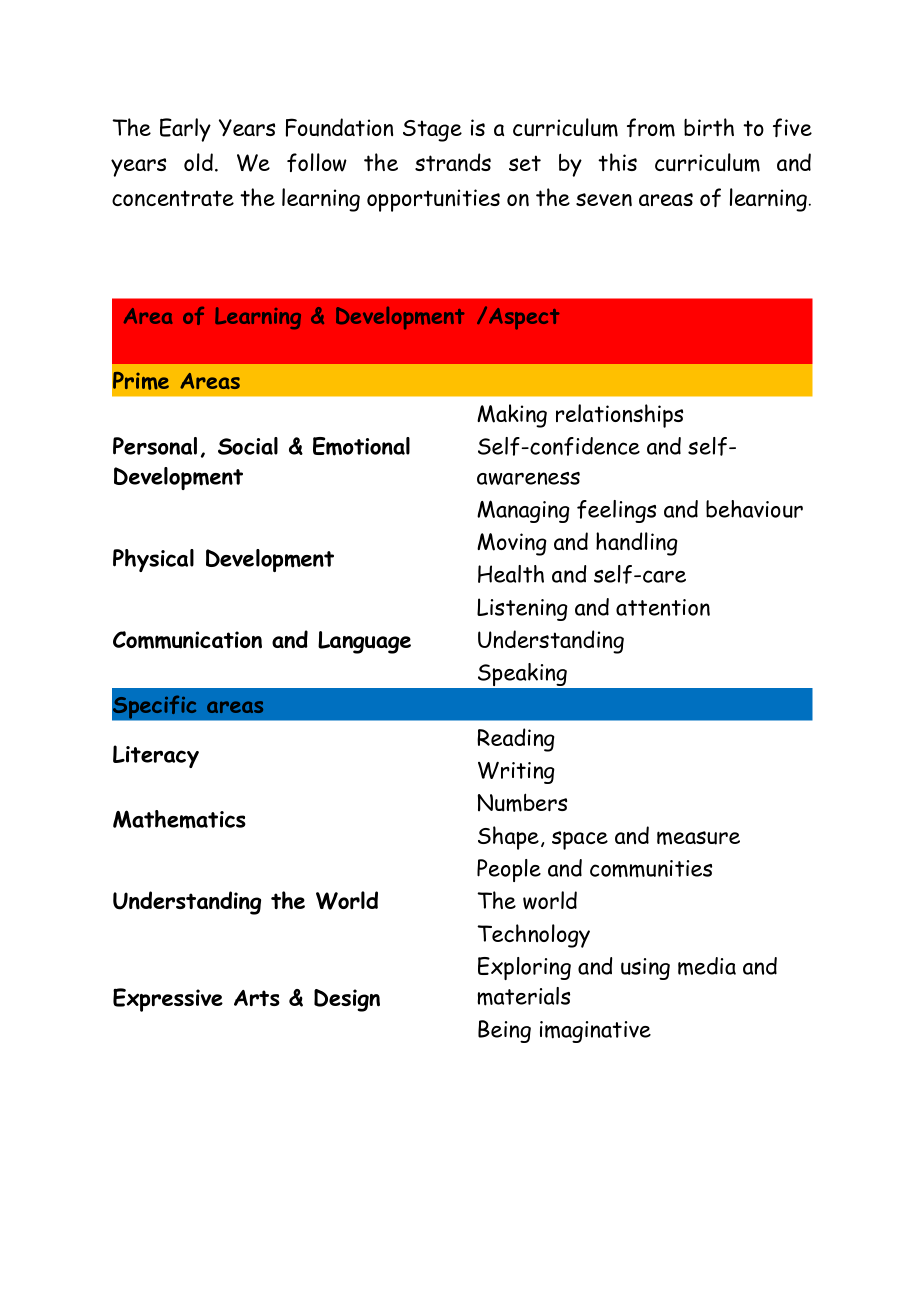  Describe the element at coordinates (516, 740) in the screenshot. I see `Reading` at that location.
